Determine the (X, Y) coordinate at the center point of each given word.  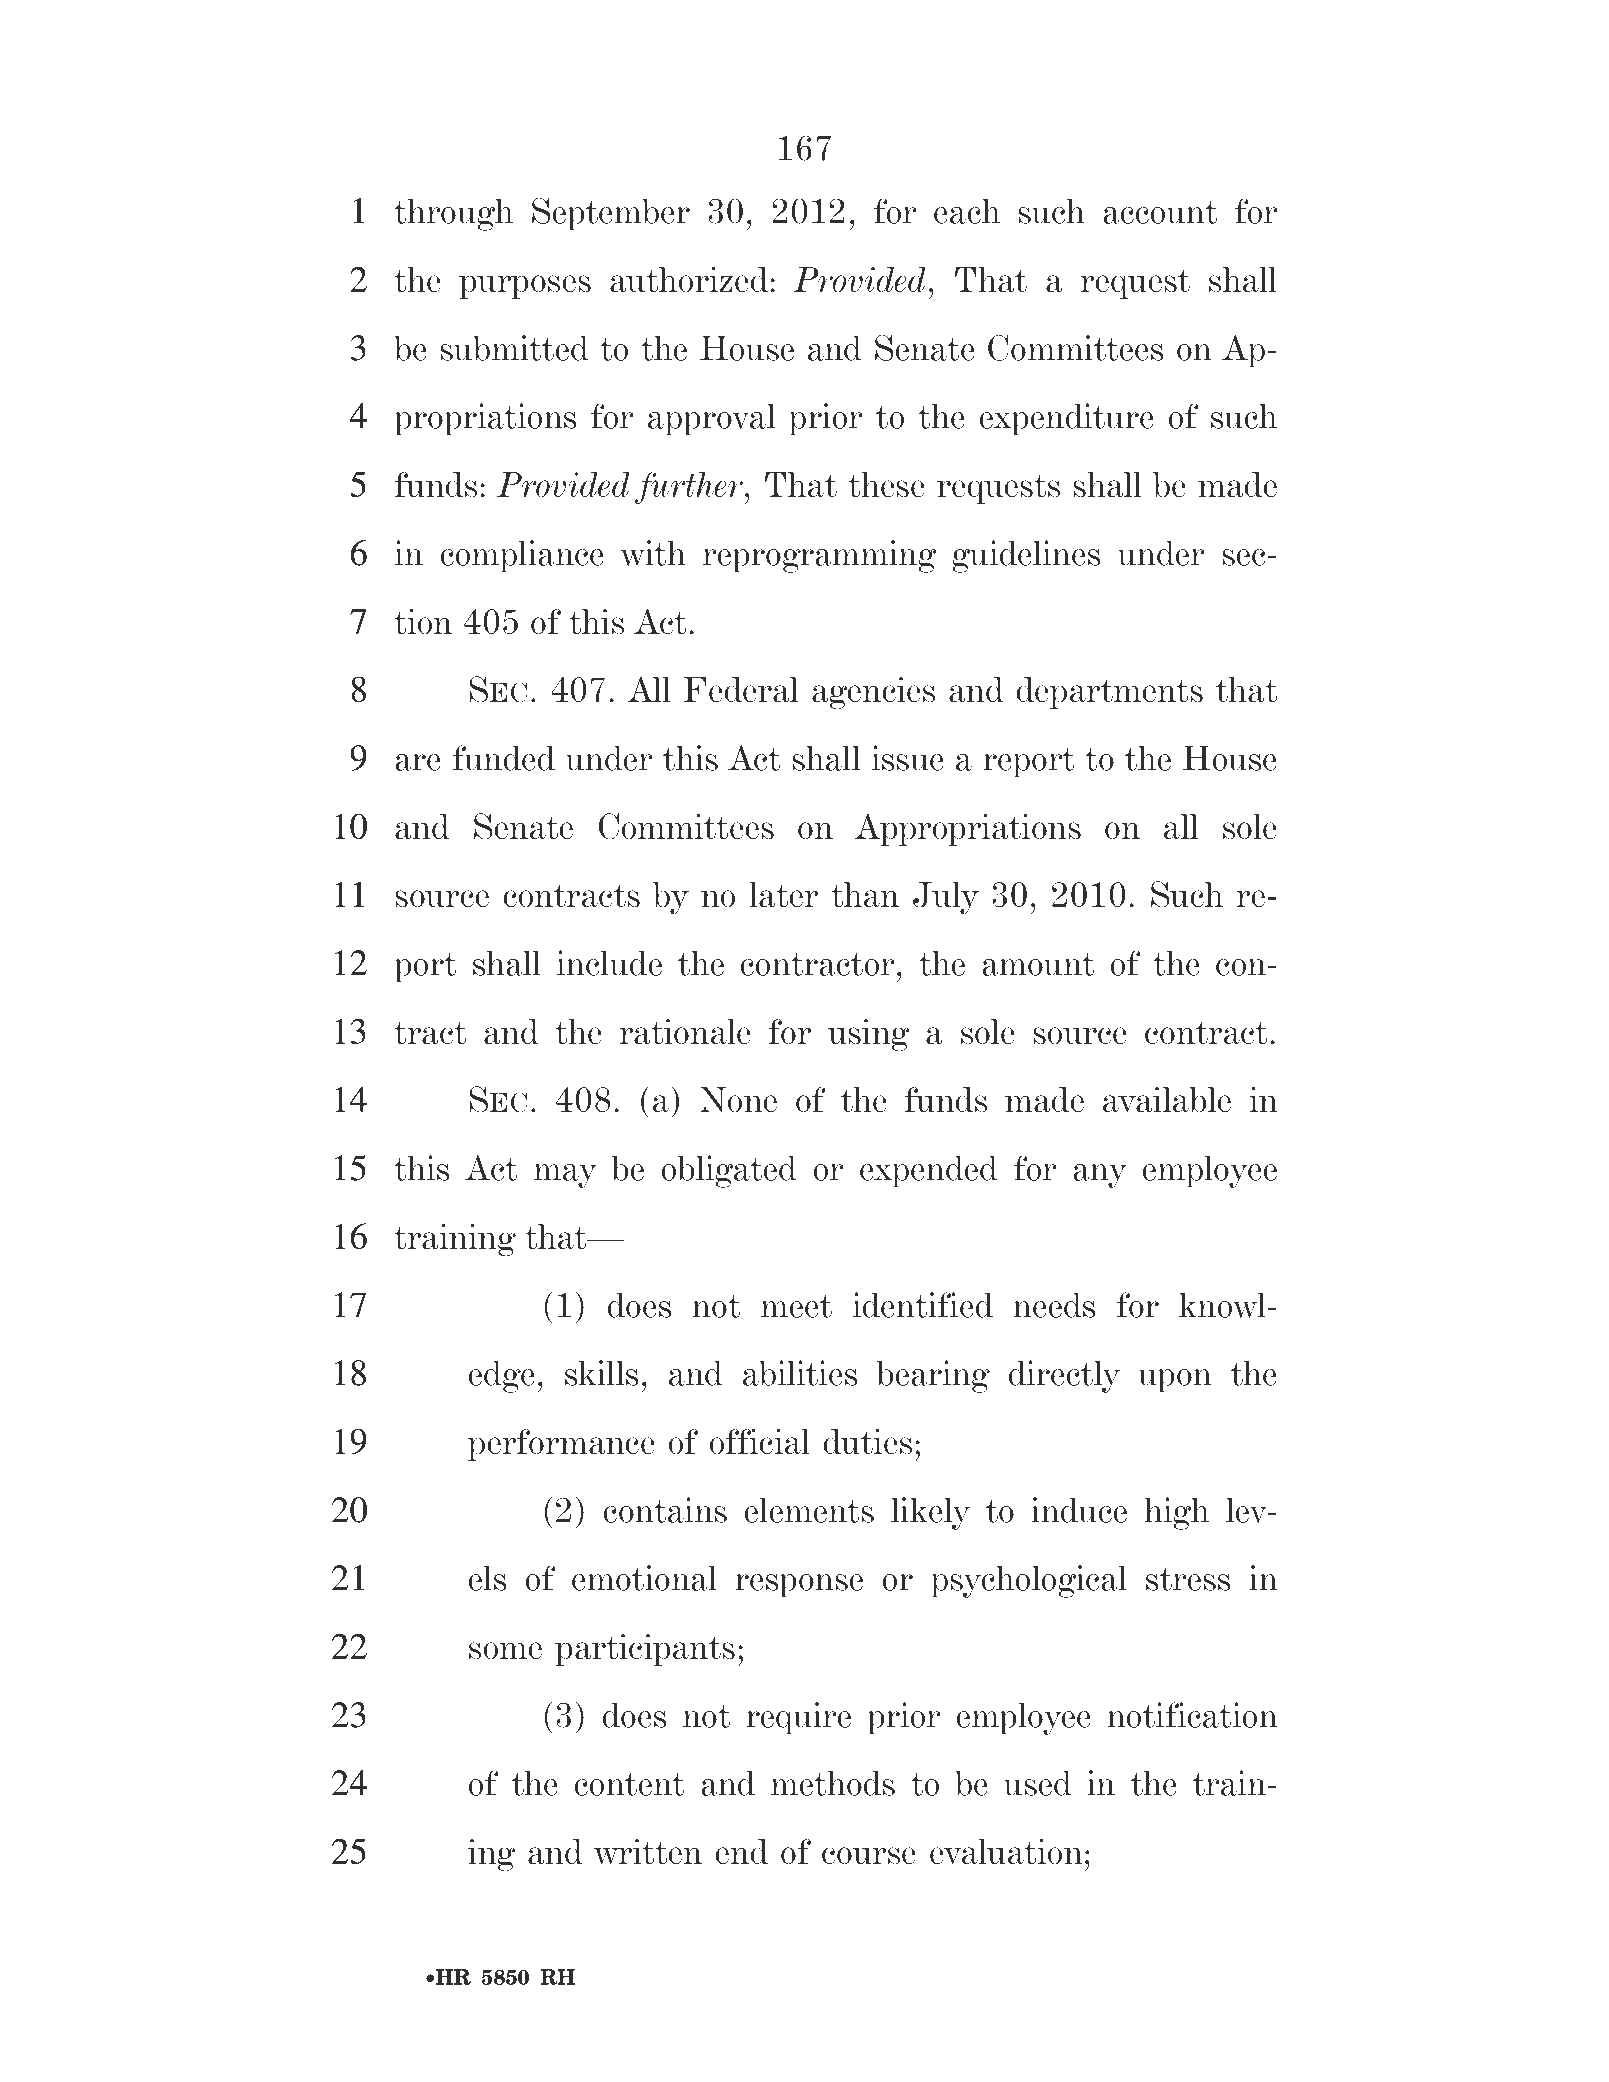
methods (833, 1783)
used (1037, 1783)
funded (504, 758)
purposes (525, 287)
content (629, 1784)
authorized (689, 279)
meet (796, 1306)
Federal (741, 689)
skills (601, 1373)
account (1160, 212)
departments (1110, 693)
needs (1054, 1305)
